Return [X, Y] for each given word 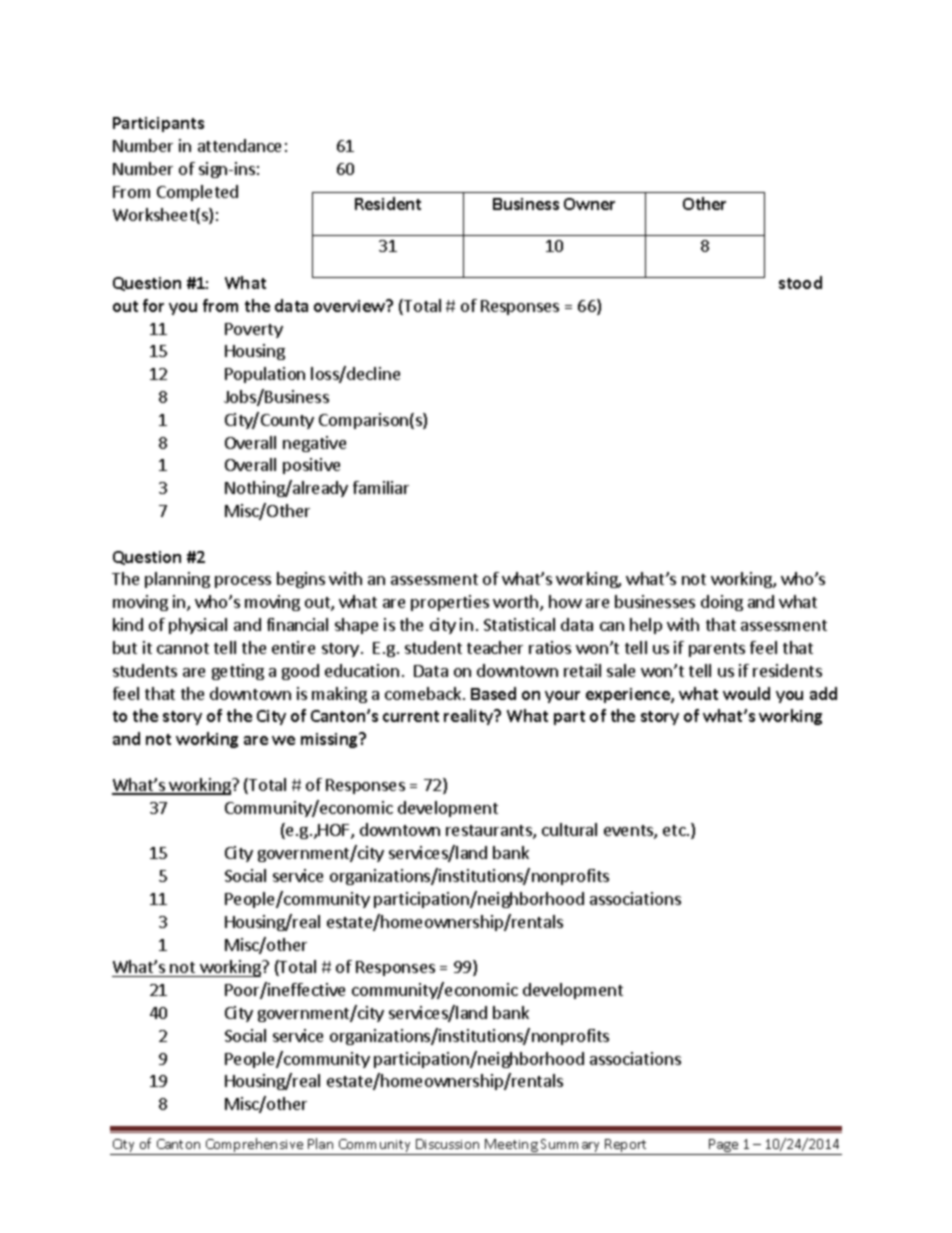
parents [717, 650]
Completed [197, 193]
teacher [495, 647]
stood [800, 282]
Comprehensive [254, 1146]
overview [351, 305]
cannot [183, 648]
